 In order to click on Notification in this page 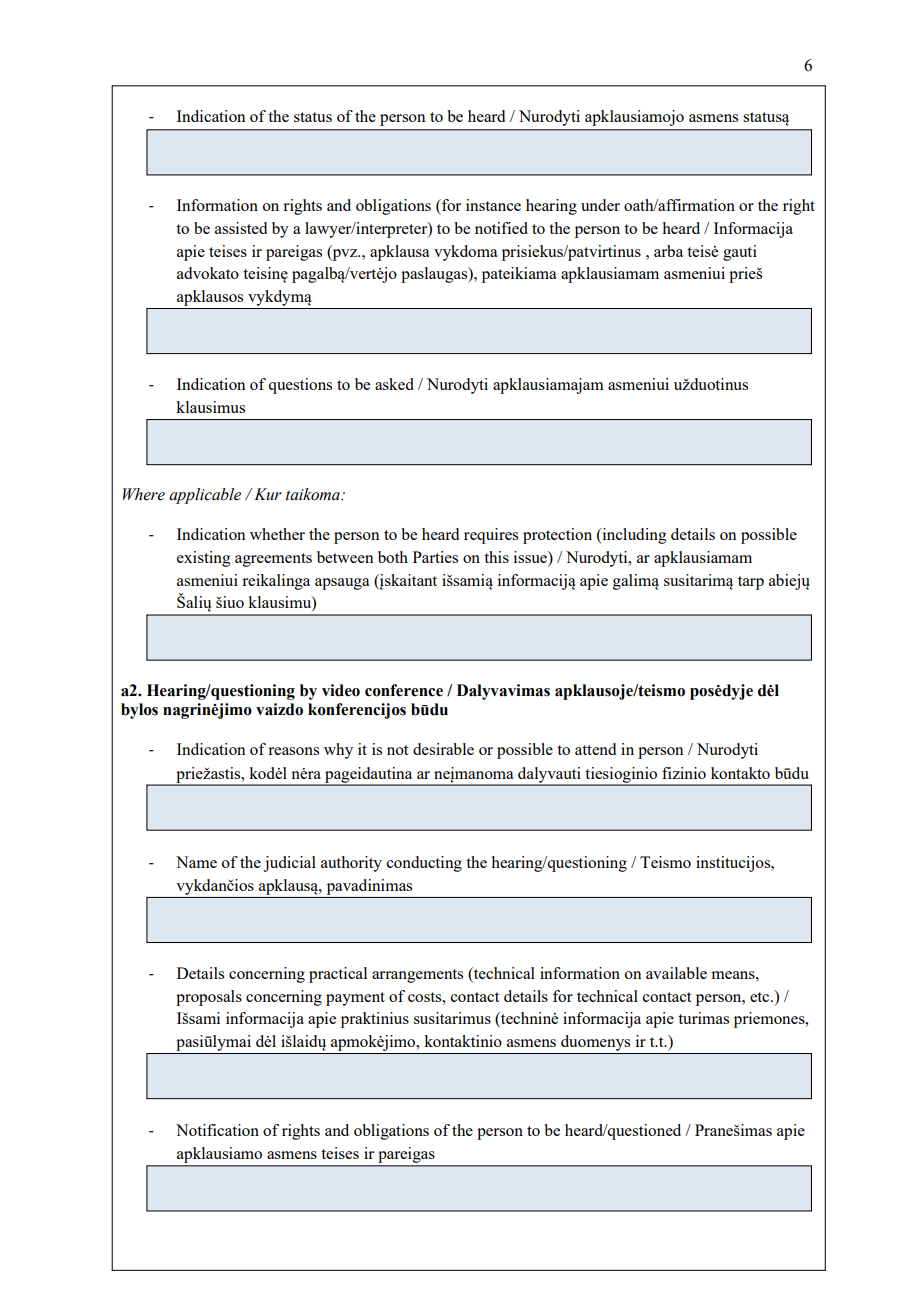, I will do `click(217, 1130)`.
